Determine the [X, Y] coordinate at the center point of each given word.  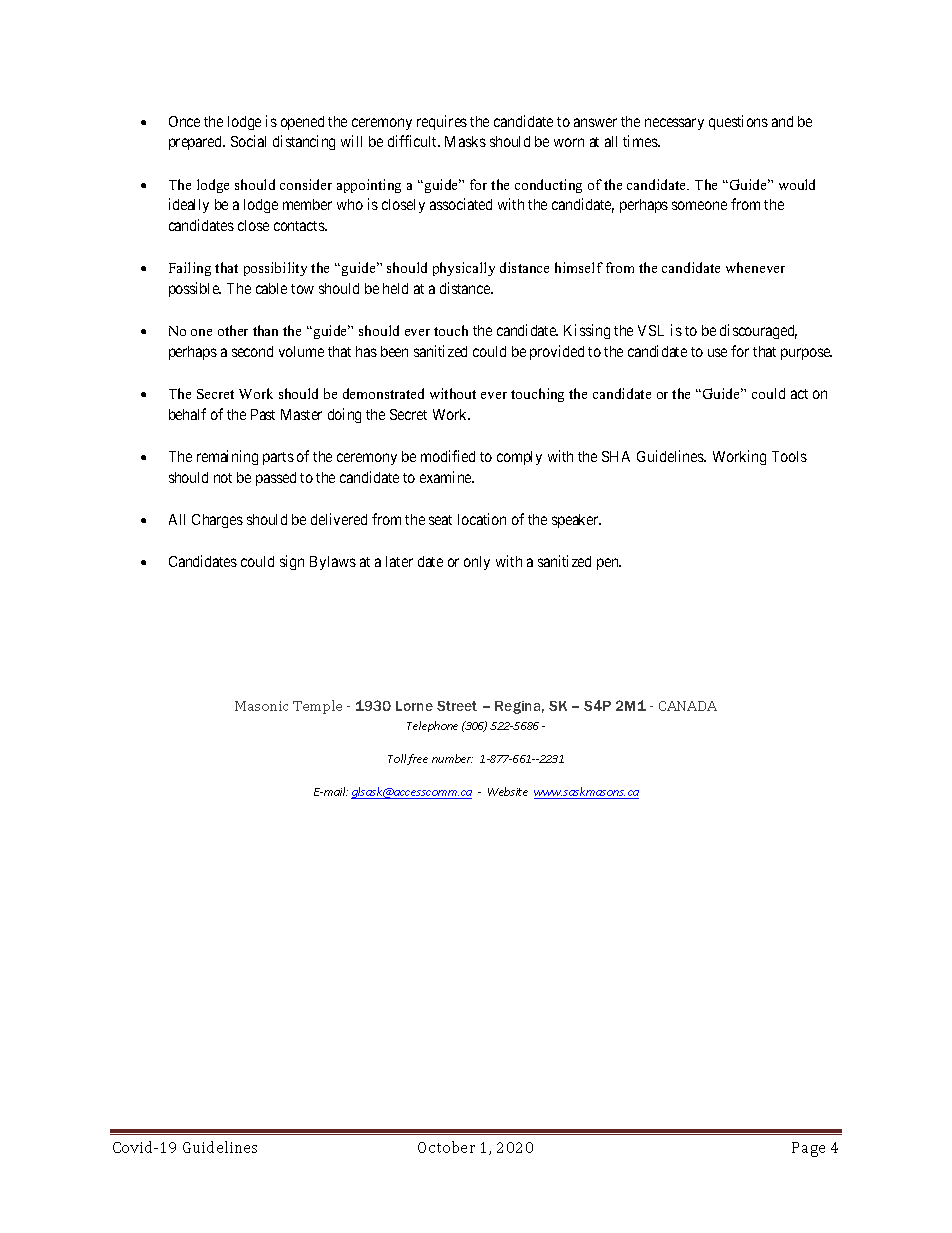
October [446, 1147]
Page [808, 1149]
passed [276, 479]
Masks [465, 141]
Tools [789, 456]
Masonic [261, 706]
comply [519, 458]
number [452, 758]
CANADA [688, 706]
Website [508, 791]
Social [248, 141]
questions [738, 122]
